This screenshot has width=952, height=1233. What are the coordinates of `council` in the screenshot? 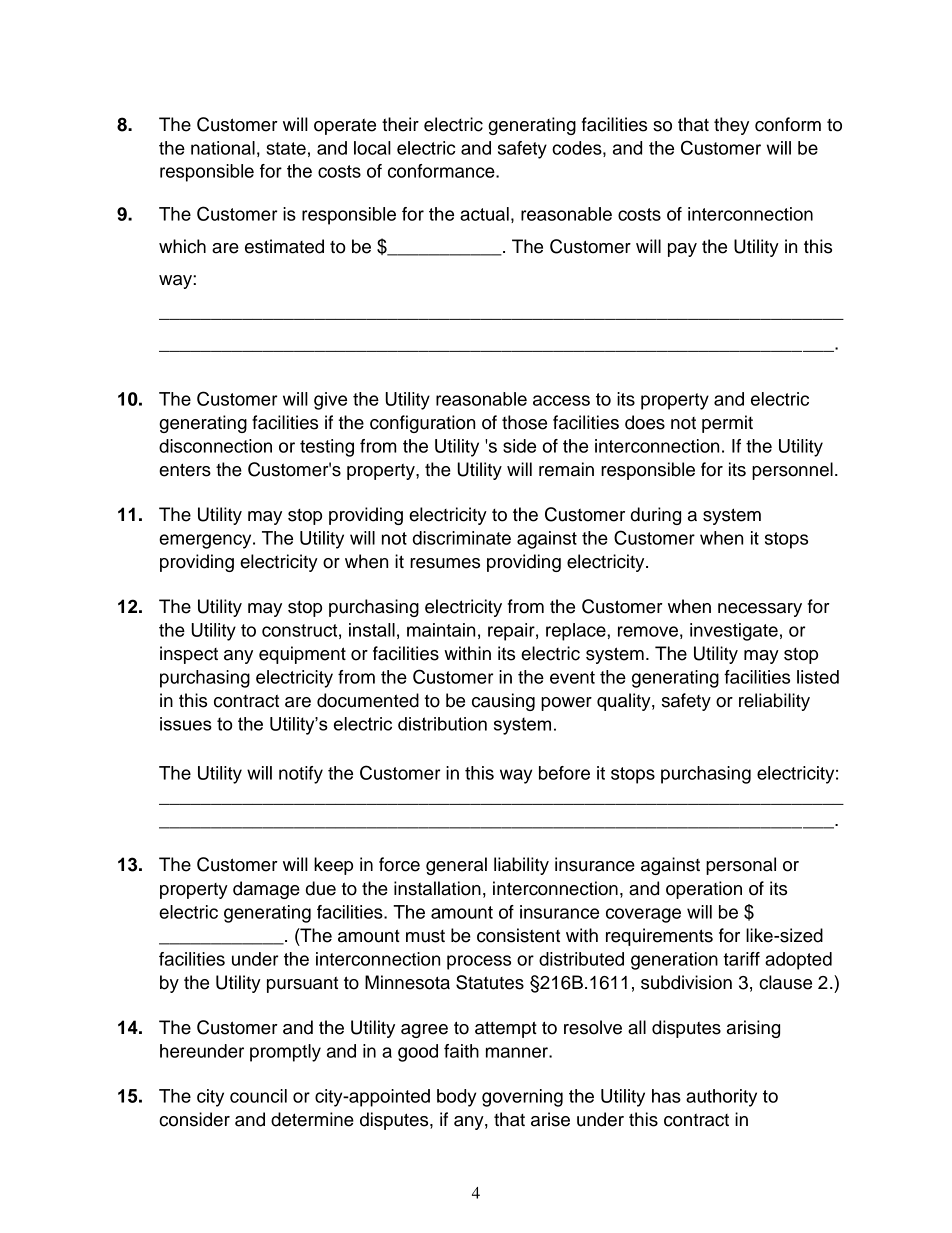 It's located at (258, 1096).
